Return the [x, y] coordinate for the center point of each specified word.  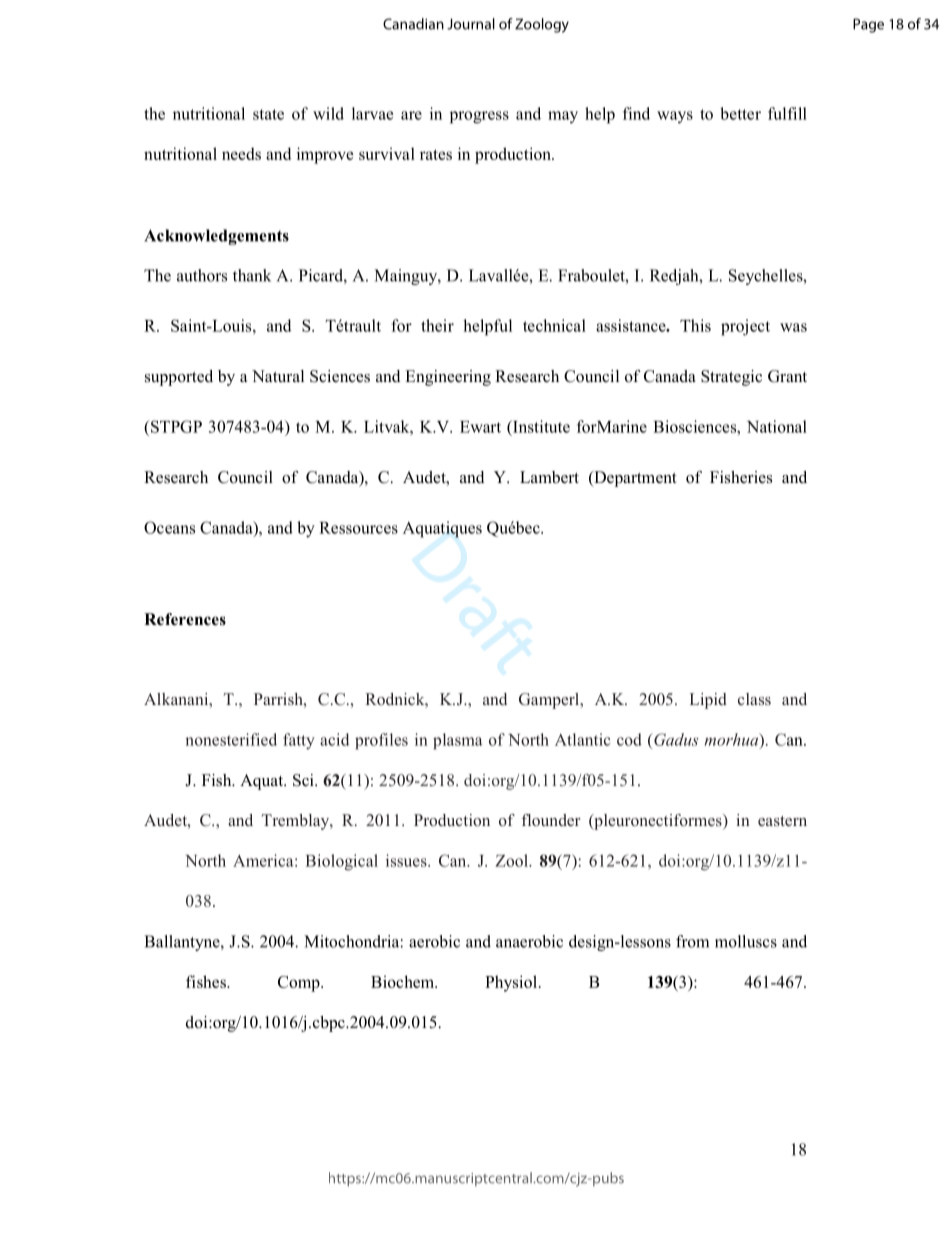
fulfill [787, 113]
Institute [540, 426]
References [185, 619]
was [793, 327]
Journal [471, 24]
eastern [782, 821]
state [268, 114]
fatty [299, 741]
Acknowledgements [216, 237]
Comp [300, 984]
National [777, 426]
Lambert [549, 477]
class [754, 699]
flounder [551, 820]
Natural [278, 376]
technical [554, 325]
